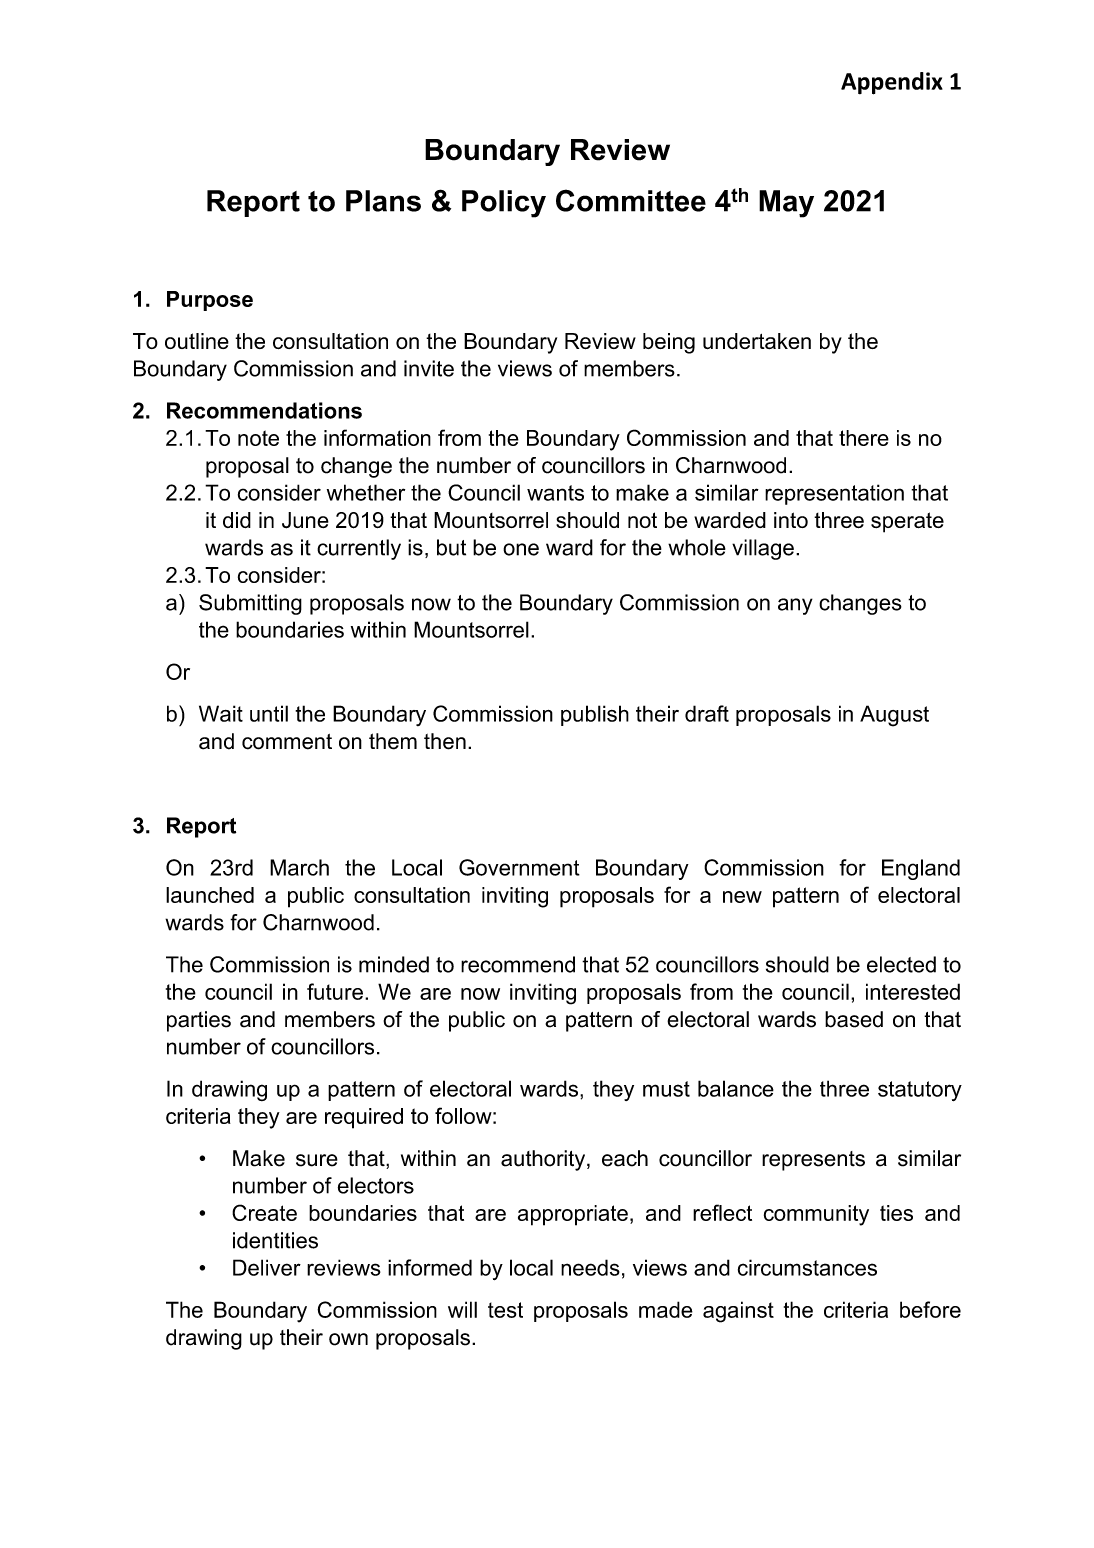 This image has width=1094, height=1548. Describe the element at coordinates (383, 201) in the image. I see `Plans` at that location.
